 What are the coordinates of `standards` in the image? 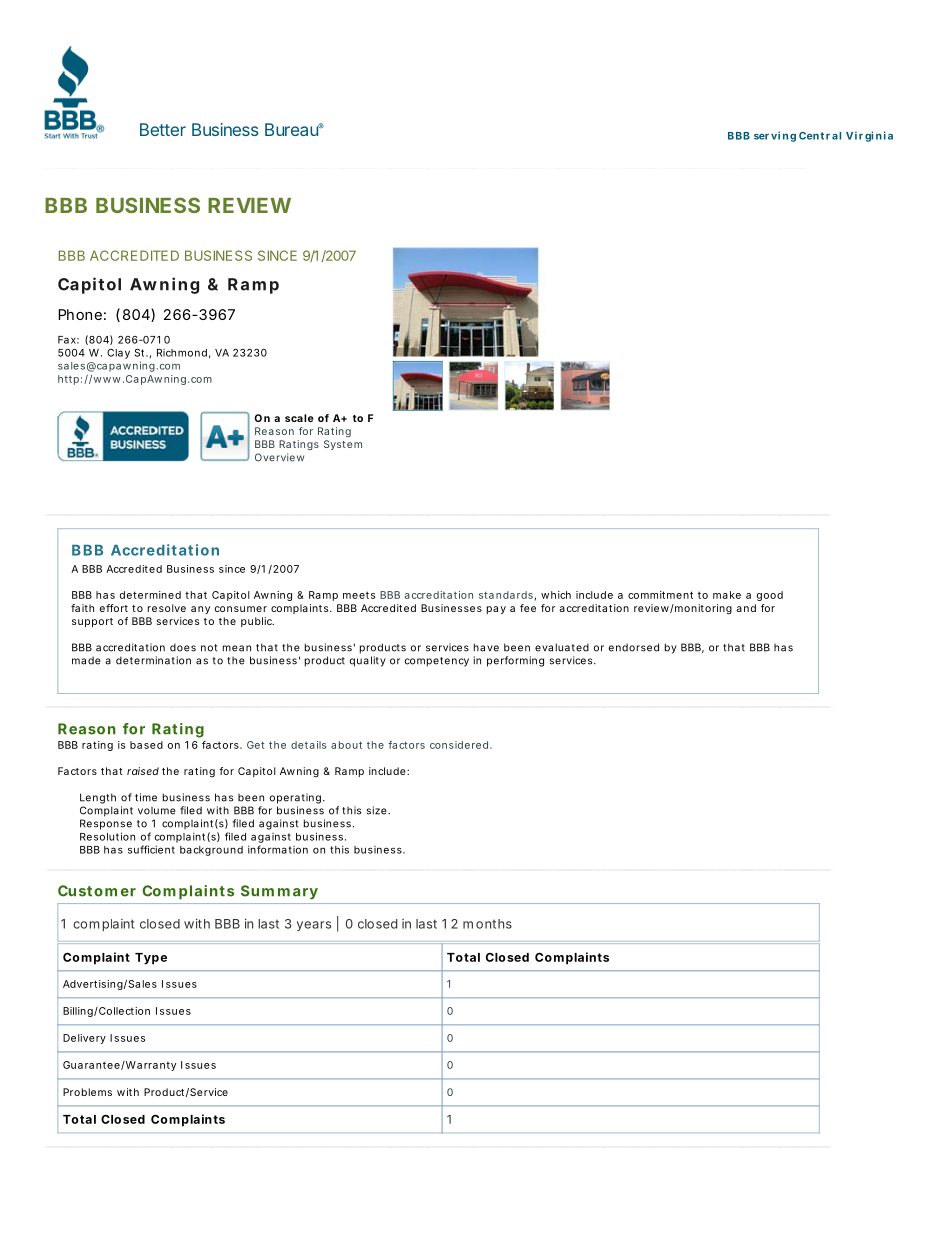 It's located at (506, 595).
